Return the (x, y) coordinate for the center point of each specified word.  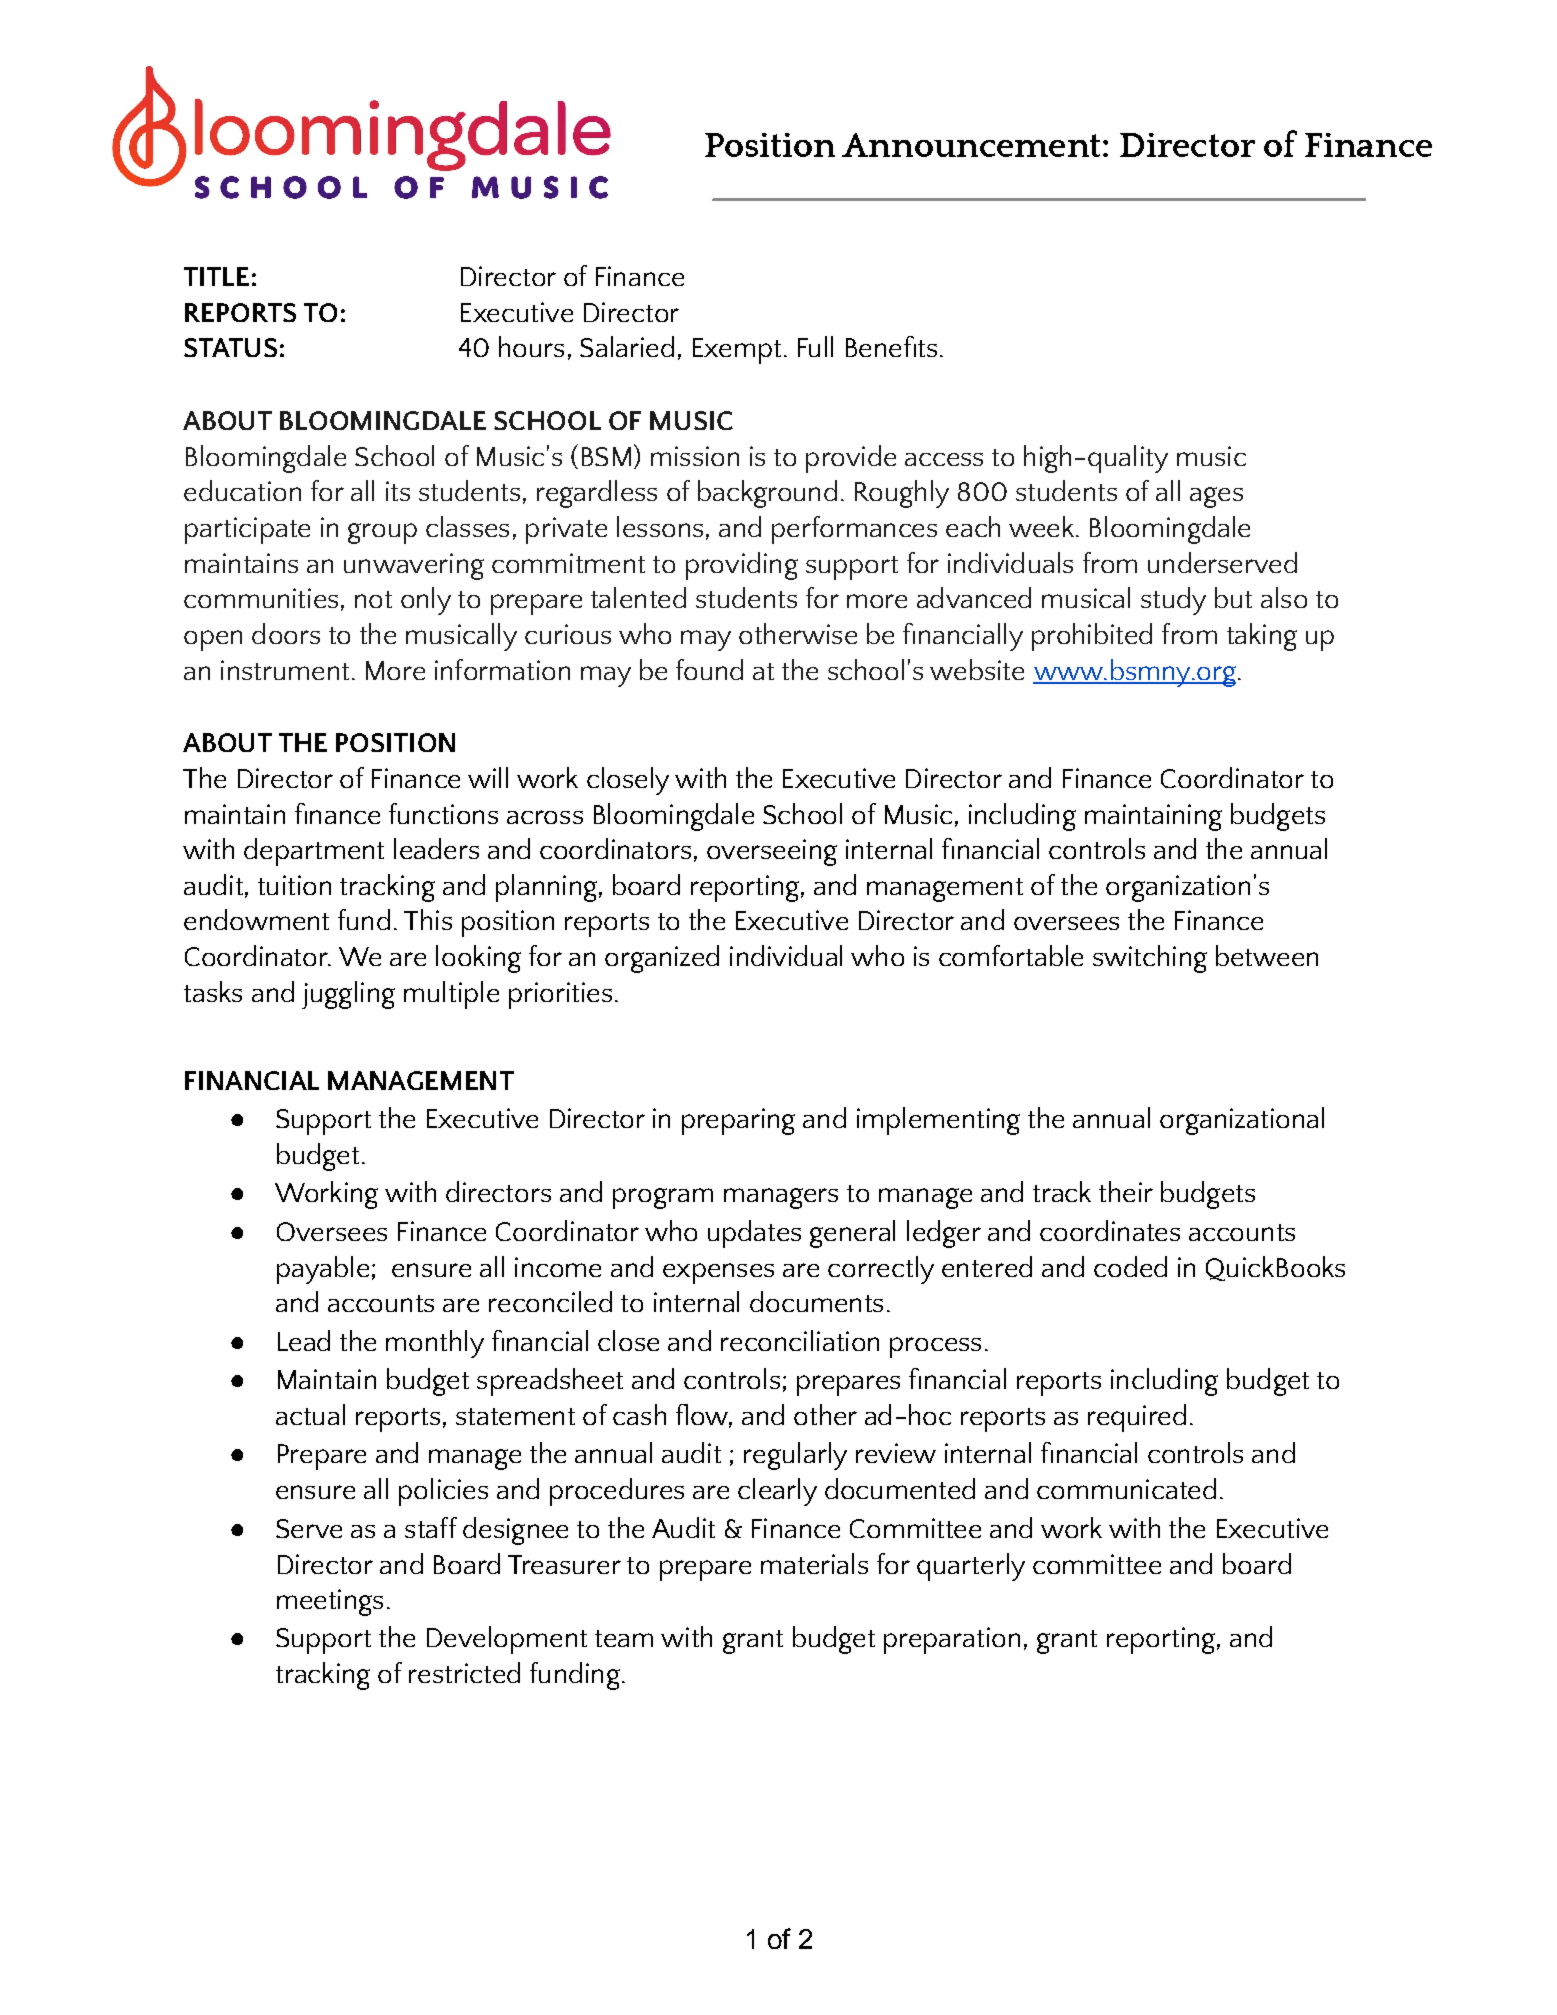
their (1126, 1191)
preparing (738, 1121)
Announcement (971, 145)
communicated (1126, 1488)
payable (323, 1270)
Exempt (737, 351)
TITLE (216, 276)
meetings (330, 1602)
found (709, 669)
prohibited (1092, 637)
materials (814, 1563)
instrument (285, 670)
